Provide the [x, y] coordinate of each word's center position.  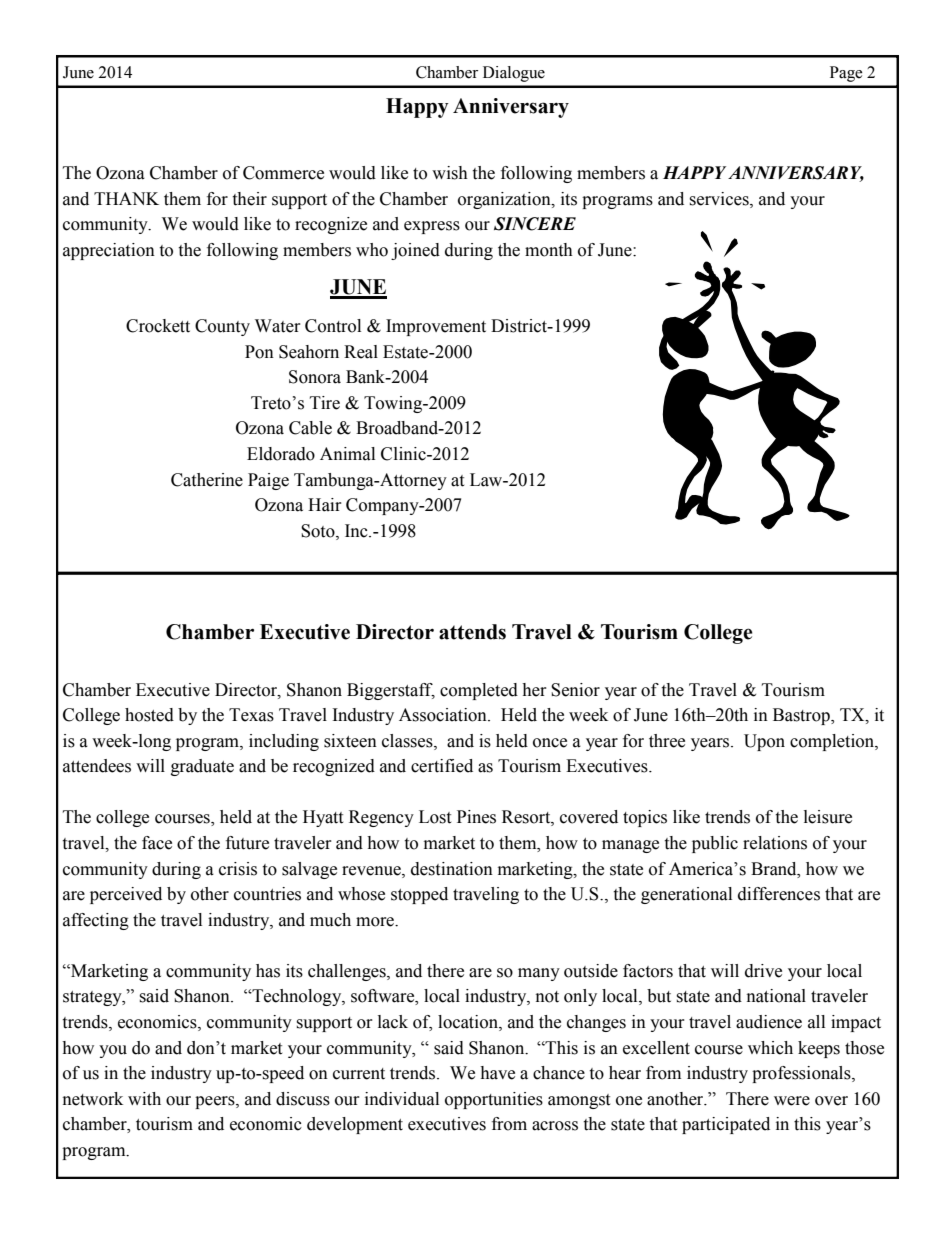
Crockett [158, 326]
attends [472, 632]
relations [775, 843]
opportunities [494, 1100]
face [157, 843]
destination [452, 869]
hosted [149, 715]
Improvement [436, 327]
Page [846, 74]
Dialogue [514, 74]
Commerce [283, 173]
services [720, 199]
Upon [764, 742]
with [144, 1099]
